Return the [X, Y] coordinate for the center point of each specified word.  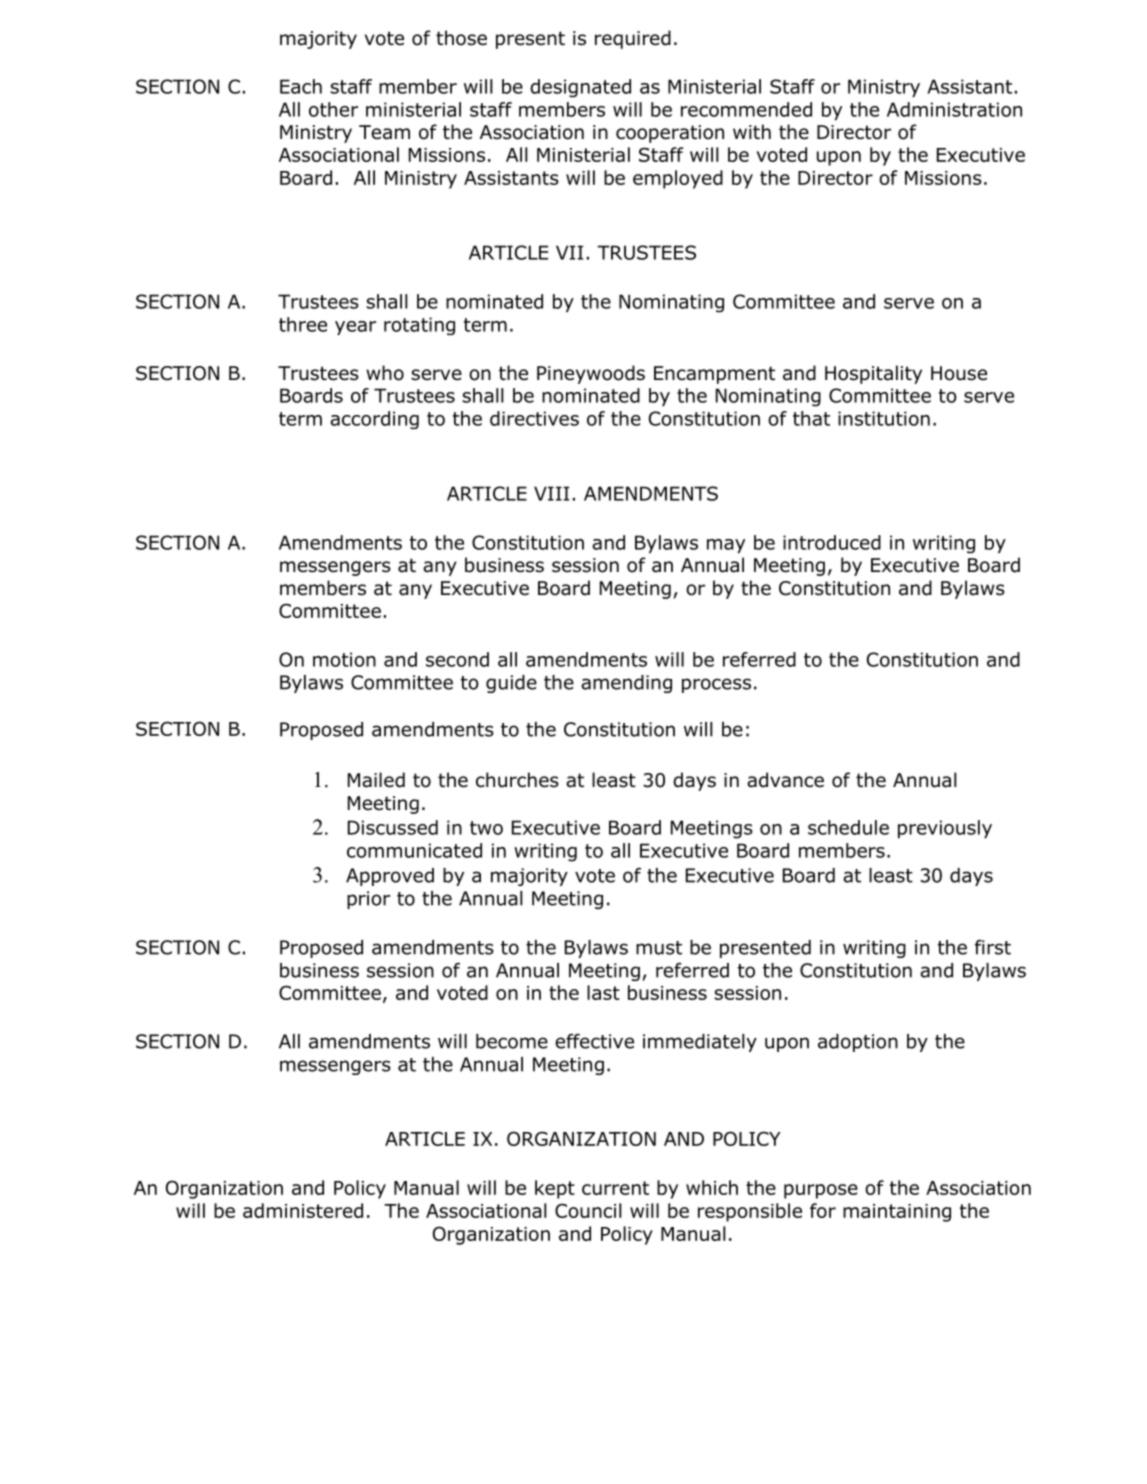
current [615, 1188]
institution [884, 418]
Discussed [393, 827]
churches [517, 780]
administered [303, 1210]
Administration [954, 109]
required [633, 39]
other [333, 109]
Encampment [714, 375]
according [374, 420]
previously [945, 829]
